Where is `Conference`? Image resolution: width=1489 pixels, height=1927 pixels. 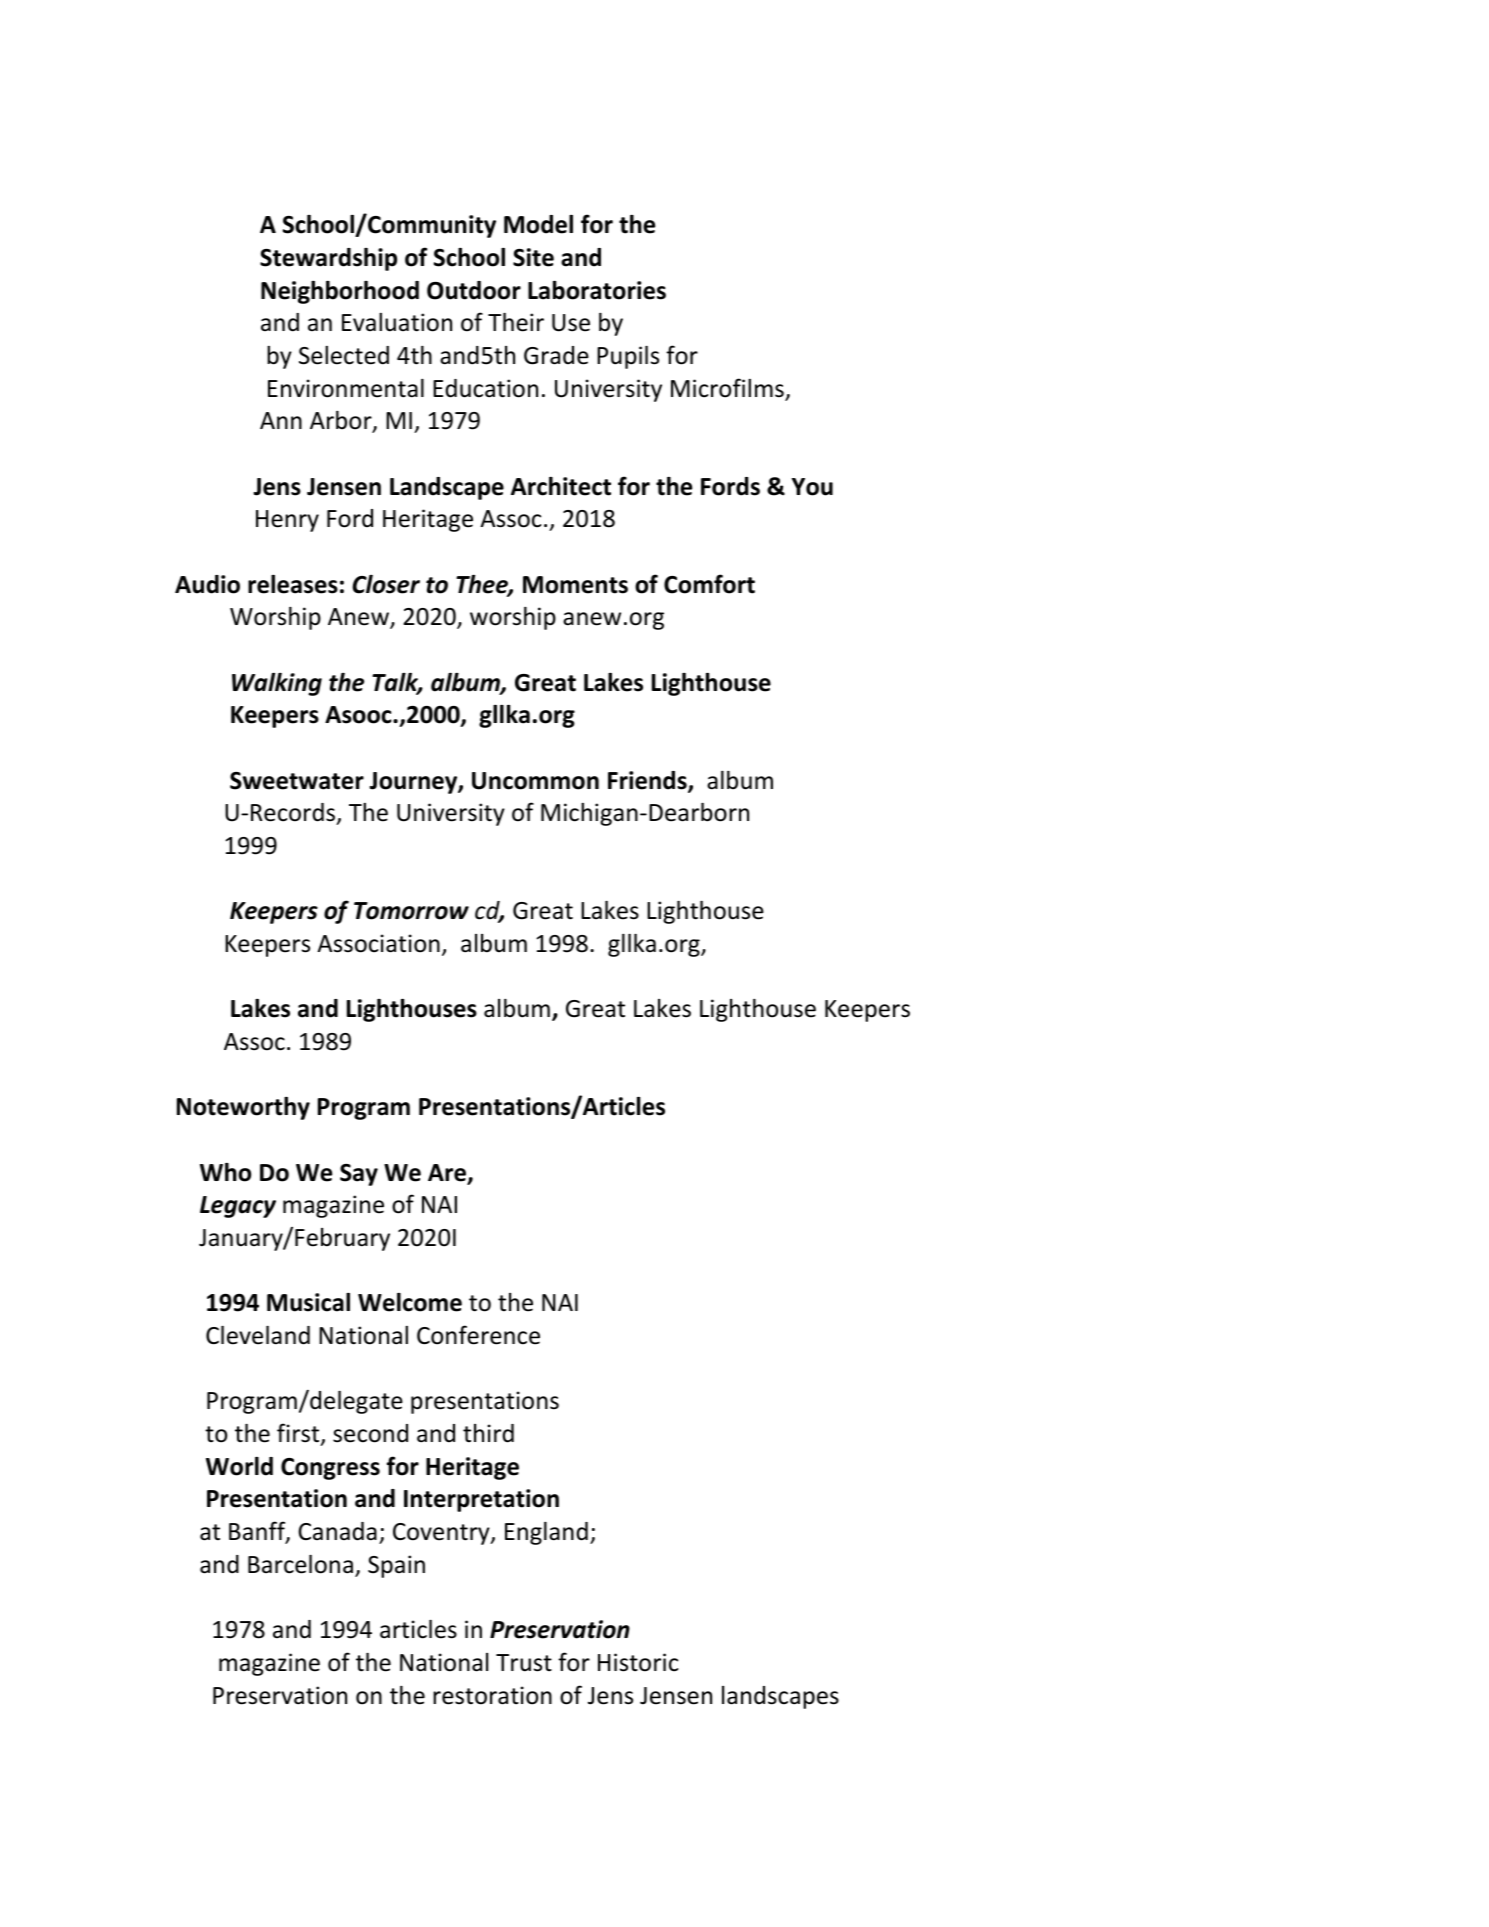 Conference is located at coordinates (478, 1335).
